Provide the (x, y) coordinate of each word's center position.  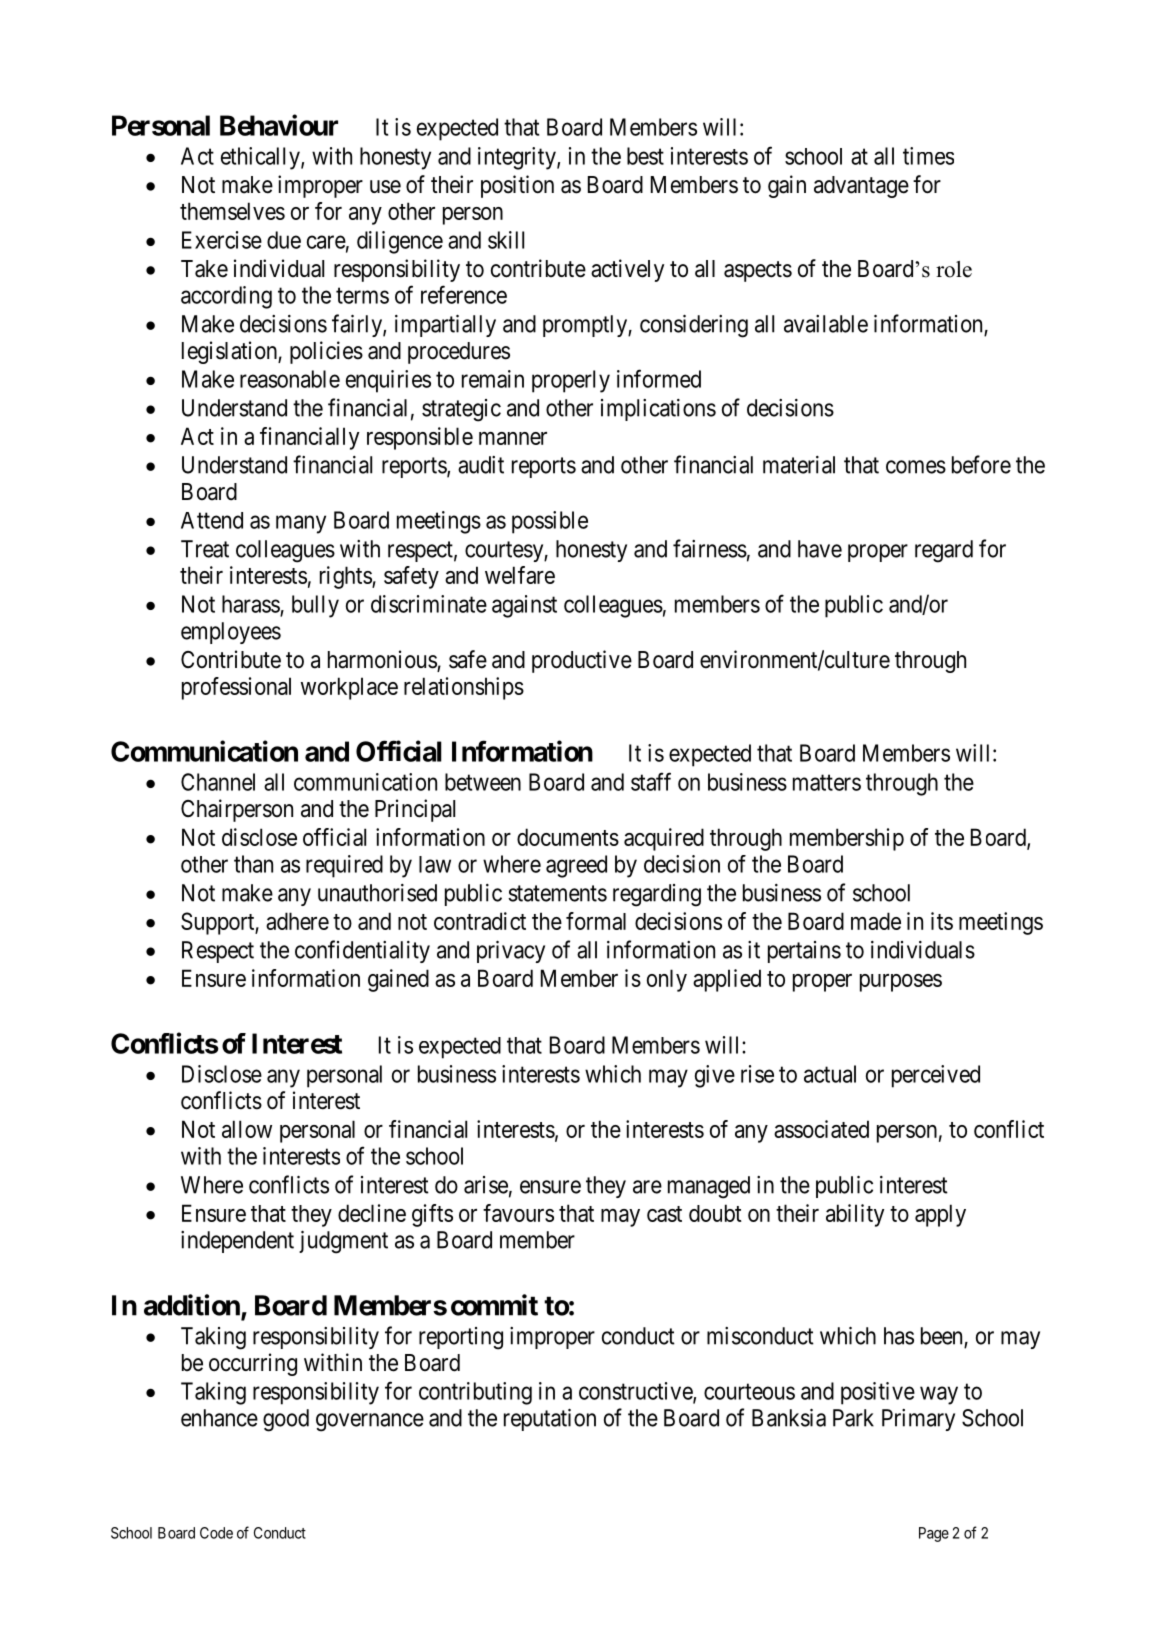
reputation (550, 1420)
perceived (936, 1076)
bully (315, 606)
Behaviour (279, 125)
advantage (861, 187)
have (820, 549)
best (645, 156)
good (286, 1420)
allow (247, 1129)
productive (582, 661)
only (667, 980)
